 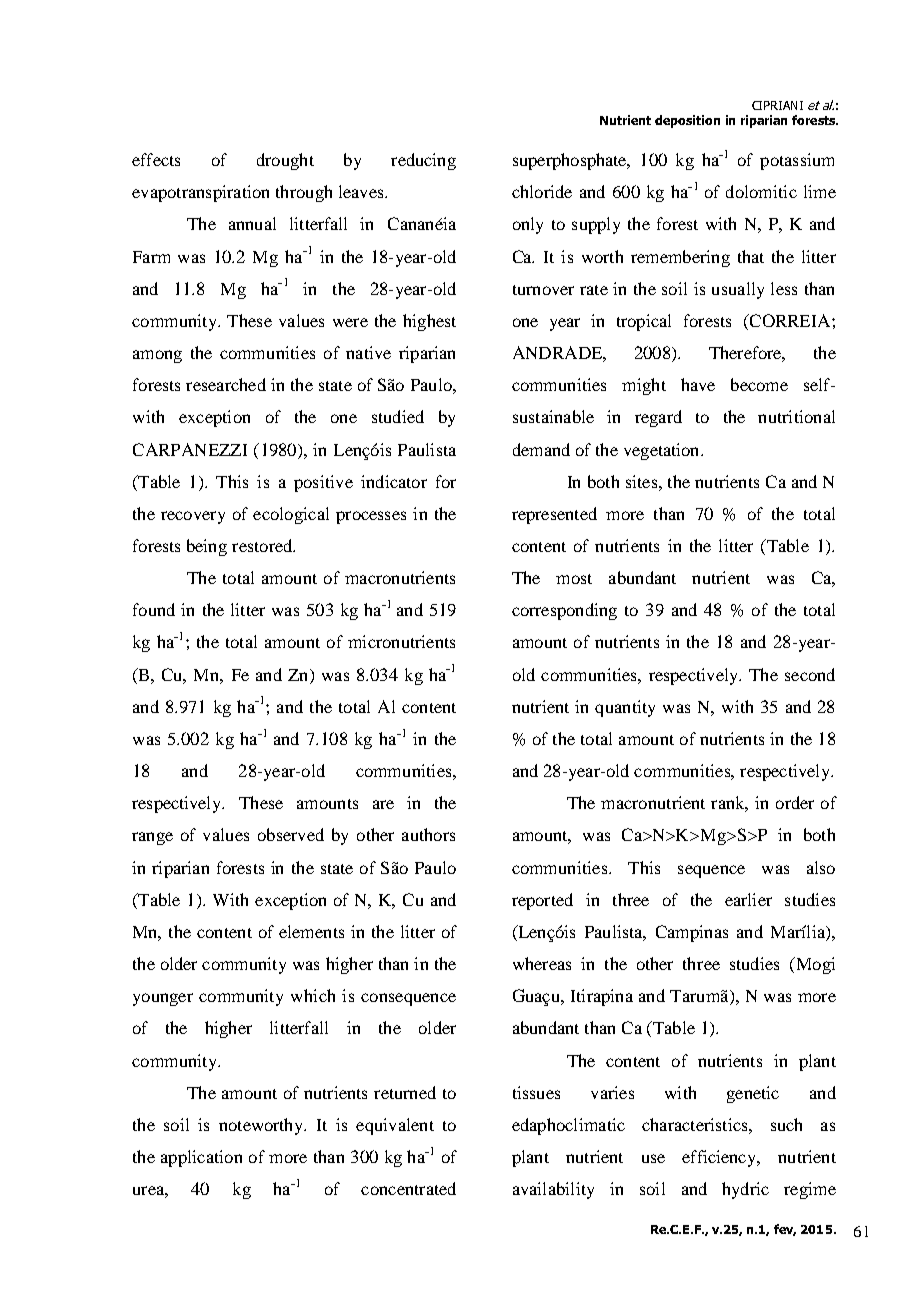 I want to click on observed, so click(x=291, y=834).
